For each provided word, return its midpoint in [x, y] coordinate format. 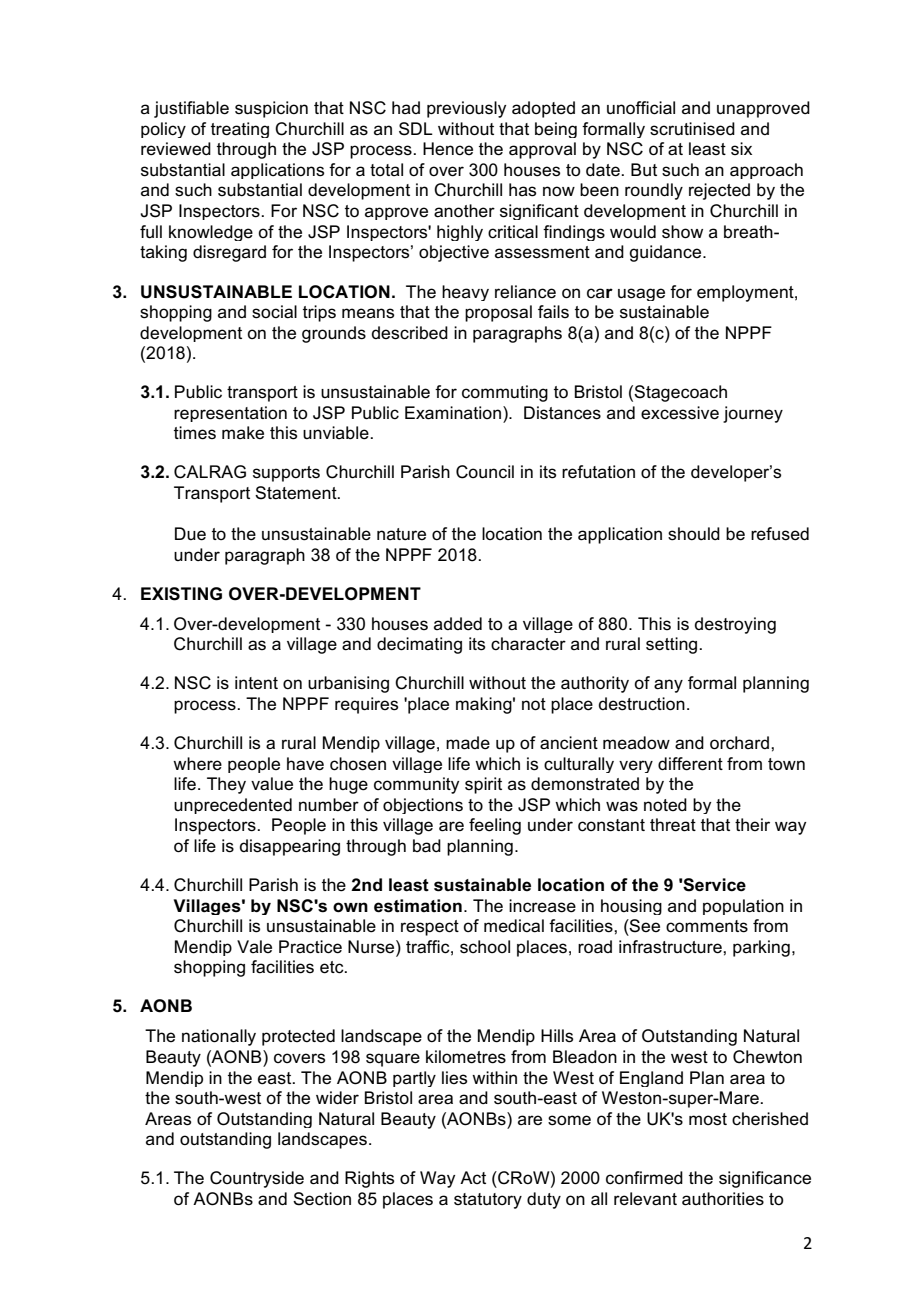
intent [256, 682]
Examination [453, 413]
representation [230, 414]
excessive [680, 413]
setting [673, 645]
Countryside [257, 1179]
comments [707, 926]
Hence [448, 148]
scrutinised [692, 129]
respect [430, 928]
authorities [723, 1199]
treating [240, 130]
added [458, 624]
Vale [254, 946]
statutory [488, 1201]
